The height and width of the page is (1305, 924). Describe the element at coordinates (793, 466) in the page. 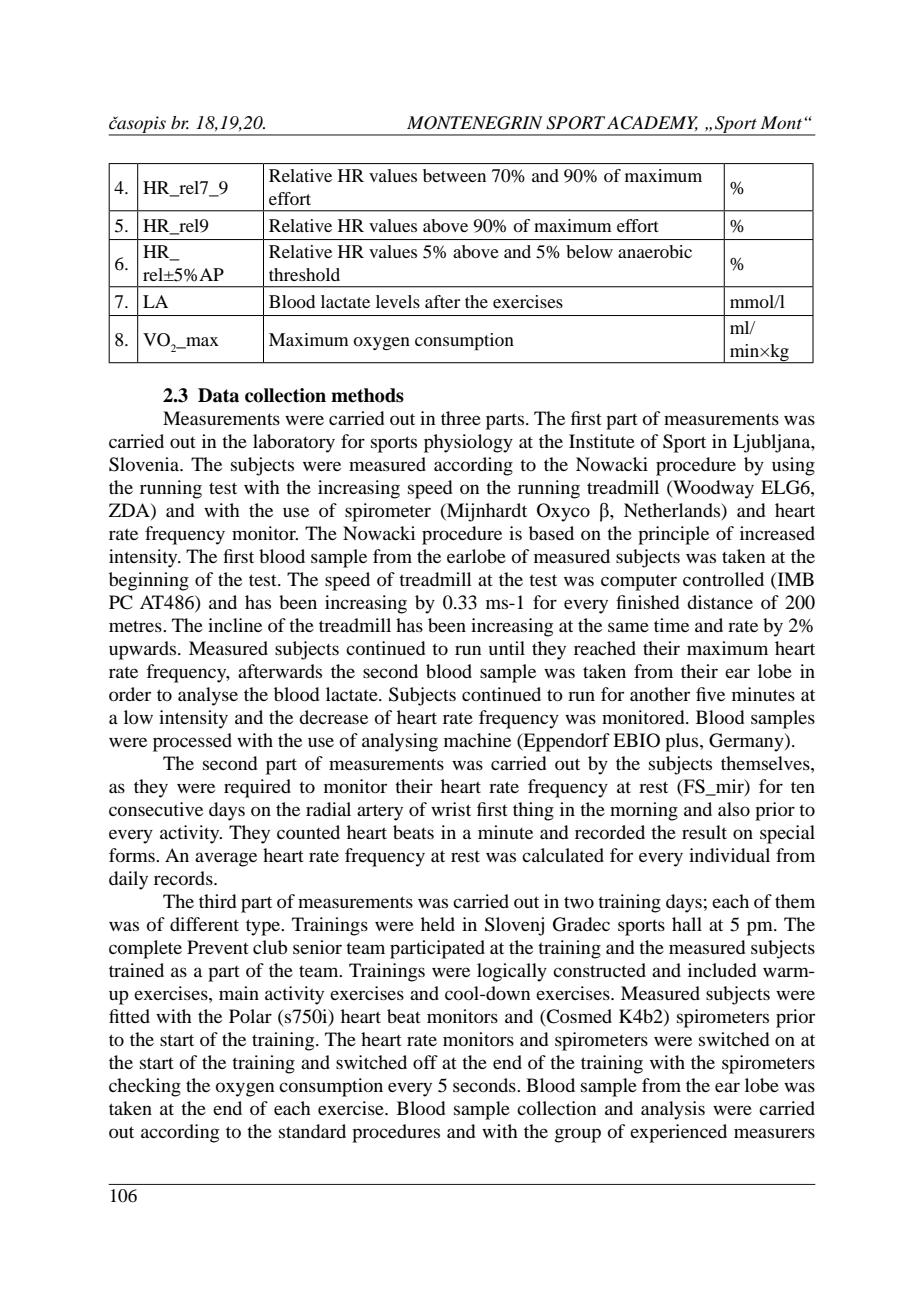

I see `using` at that location.
